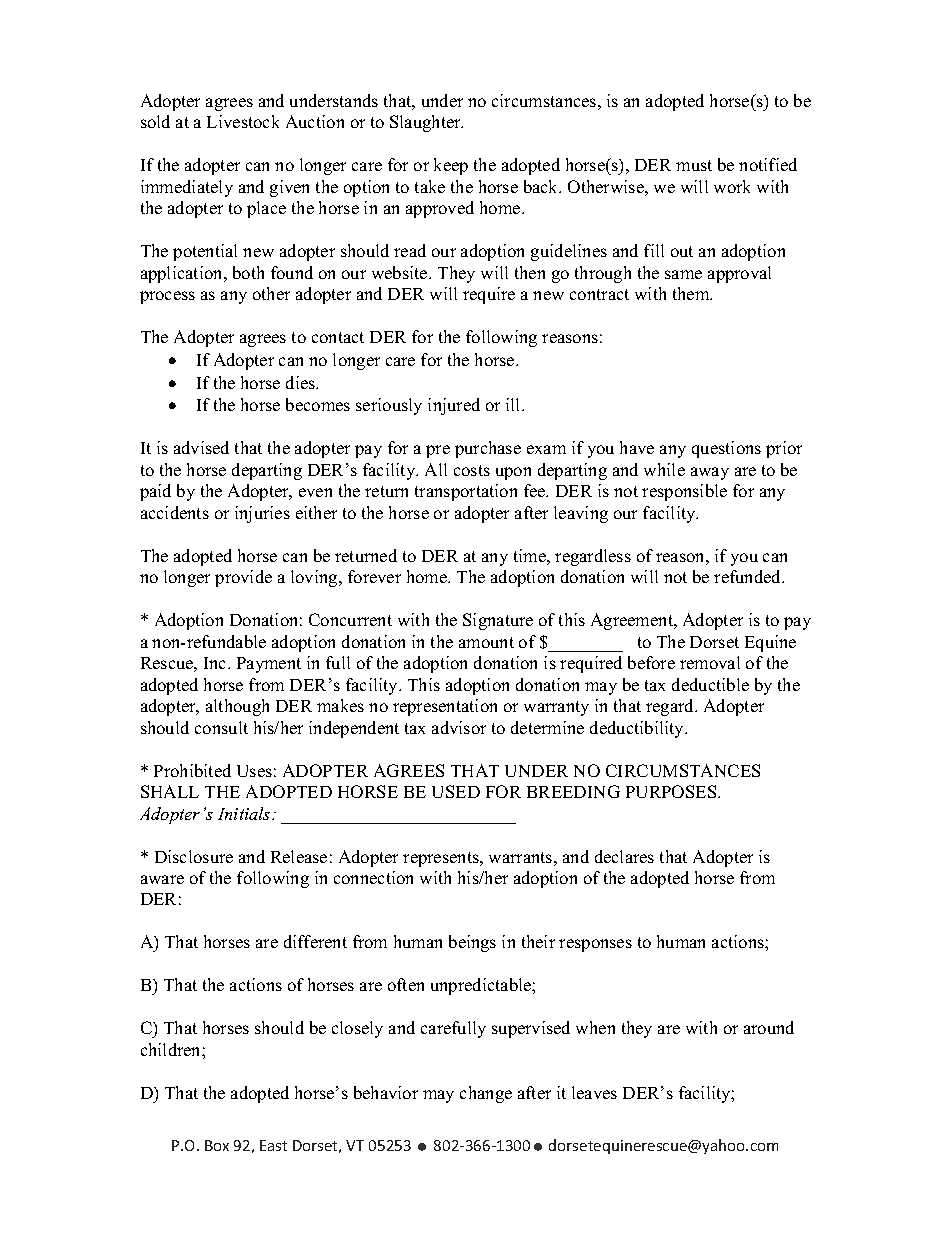 This page has width=952, height=1233. I want to click on Box, so click(217, 1145).
